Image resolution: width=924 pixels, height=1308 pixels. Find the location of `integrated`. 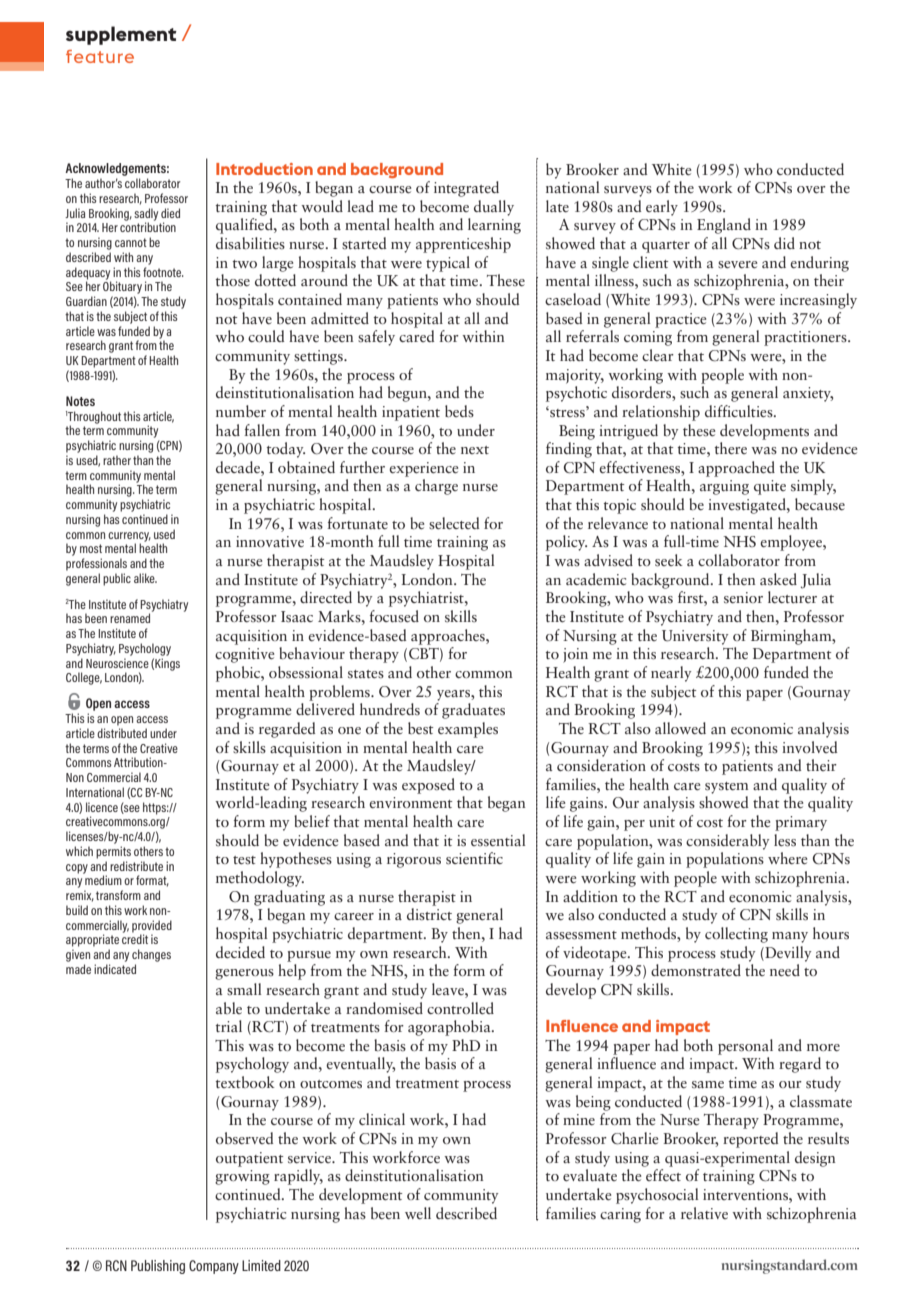

integrated is located at coordinates (466, 189).
